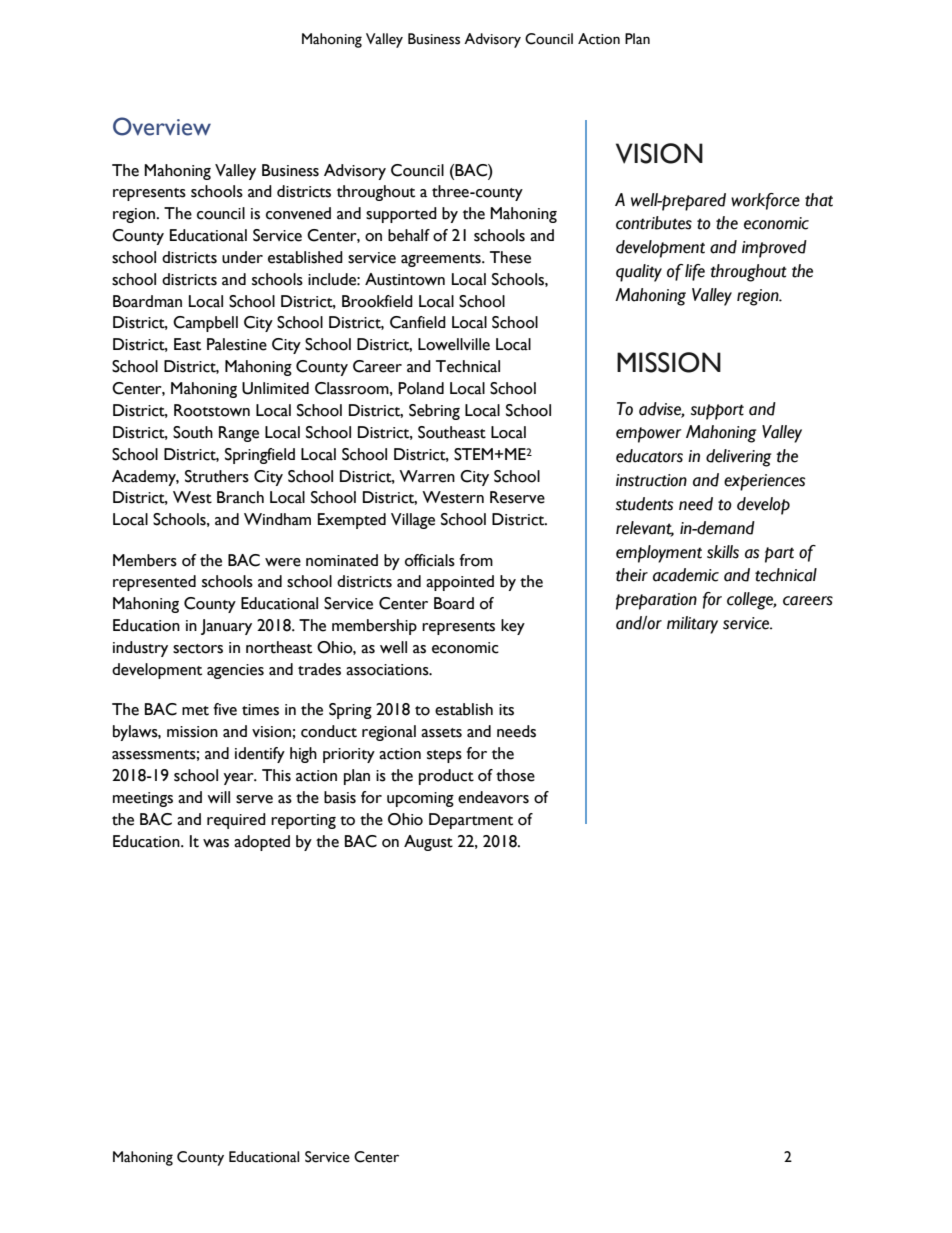 This image has height=1233, width=952. Describe the element at coordinates (515, 775) in the image. I see `those` at that location.
